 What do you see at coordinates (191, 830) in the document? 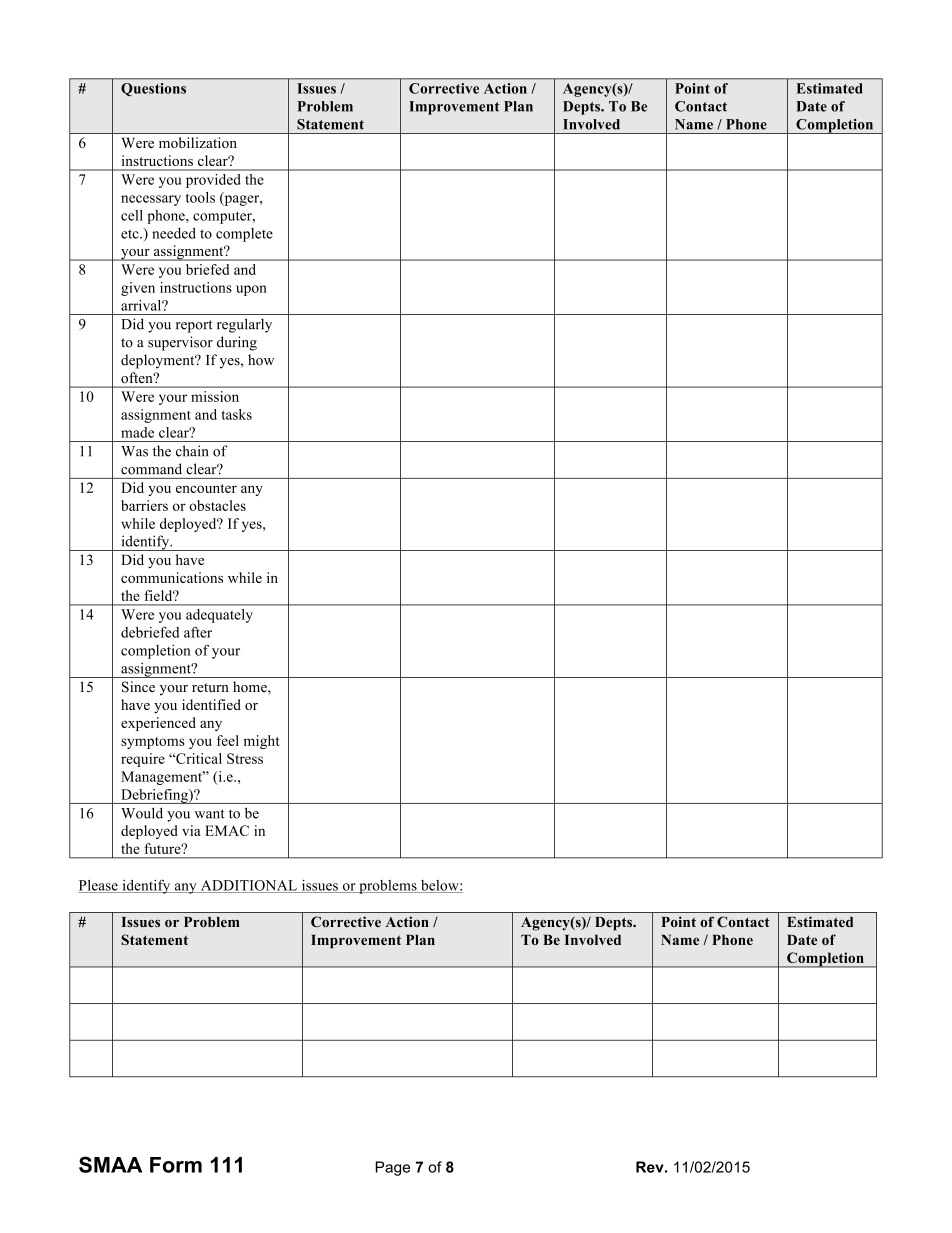
I see `via` at bounding box center [191, 830].
